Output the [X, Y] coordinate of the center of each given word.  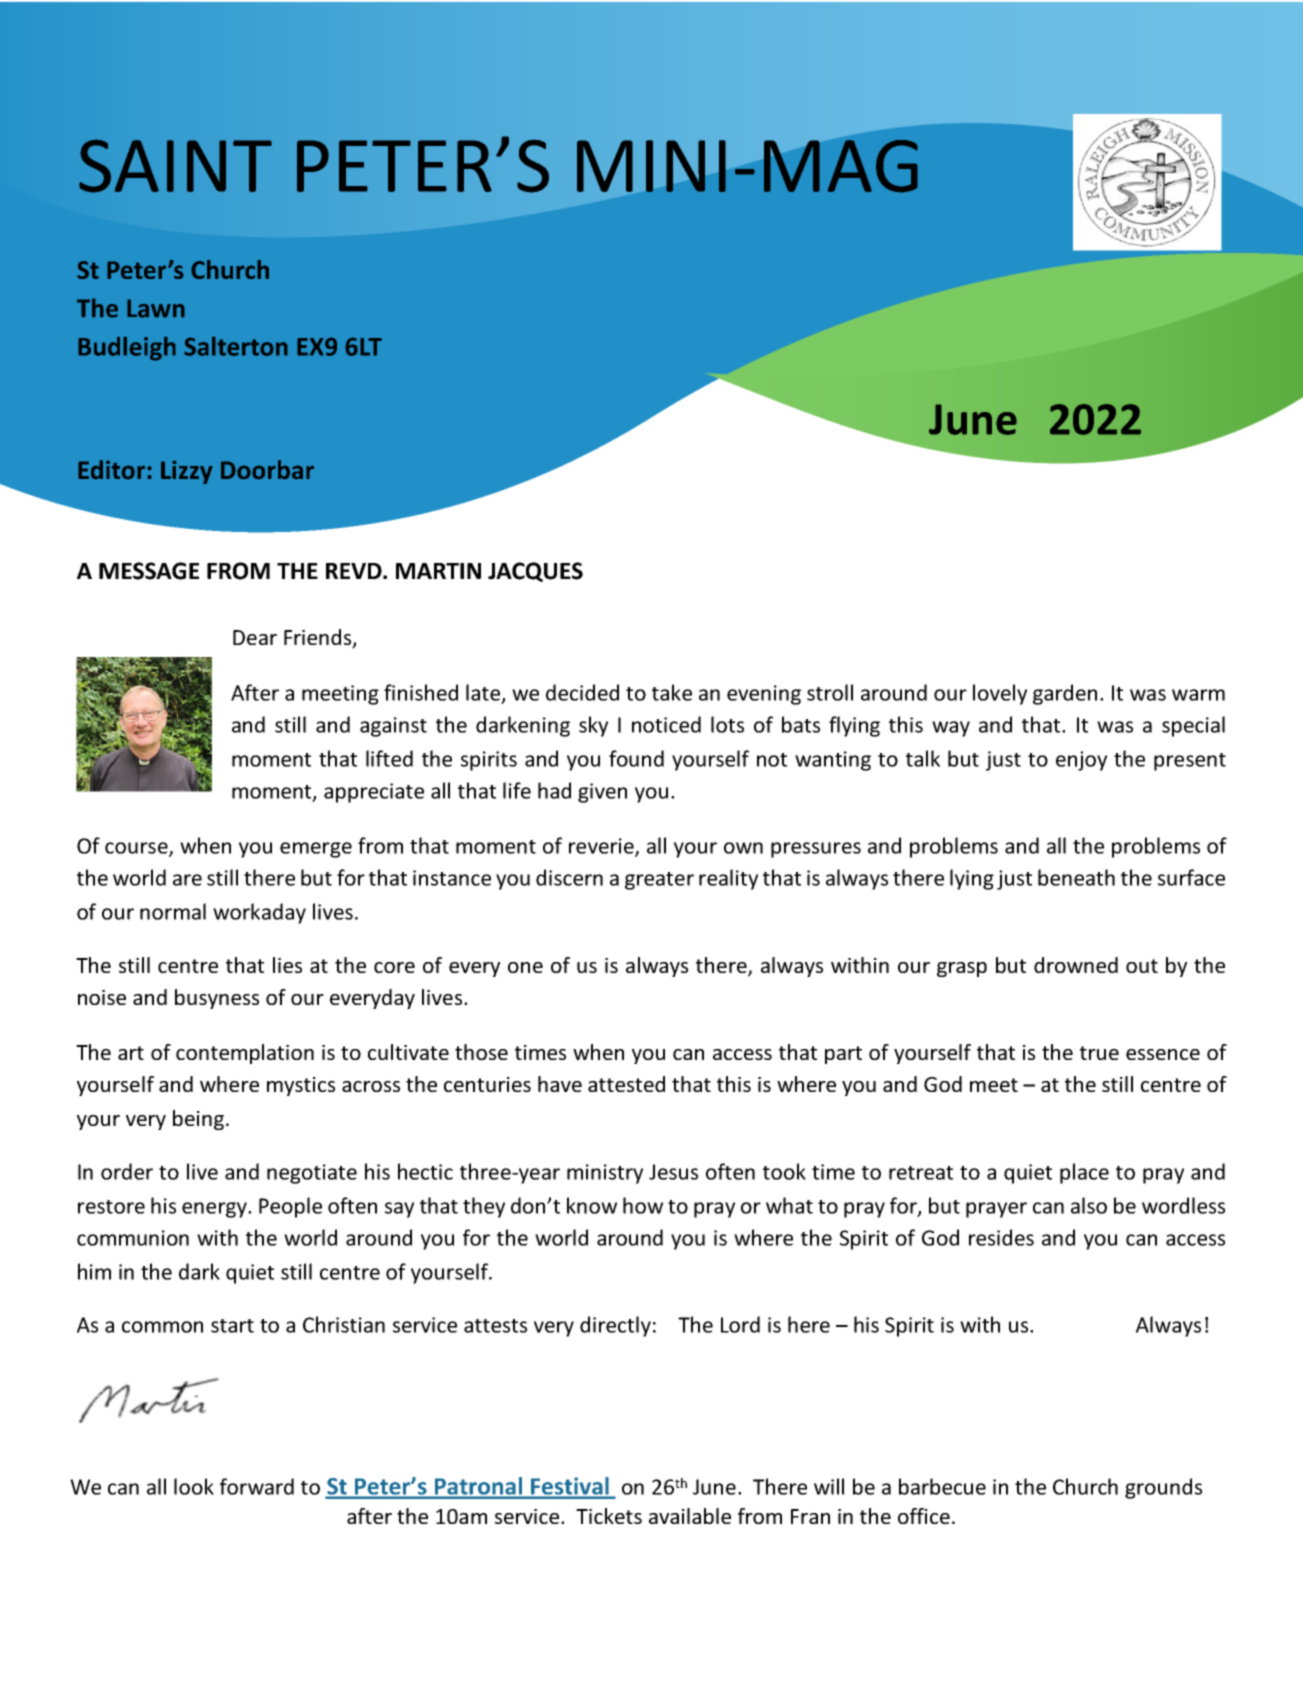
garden [1065, 694]
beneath [1076, 877]
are [187, 880]
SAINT [175, 166]
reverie [602, 847]
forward [257, 1486]
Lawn [156, 308]
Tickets [609, 1516]
